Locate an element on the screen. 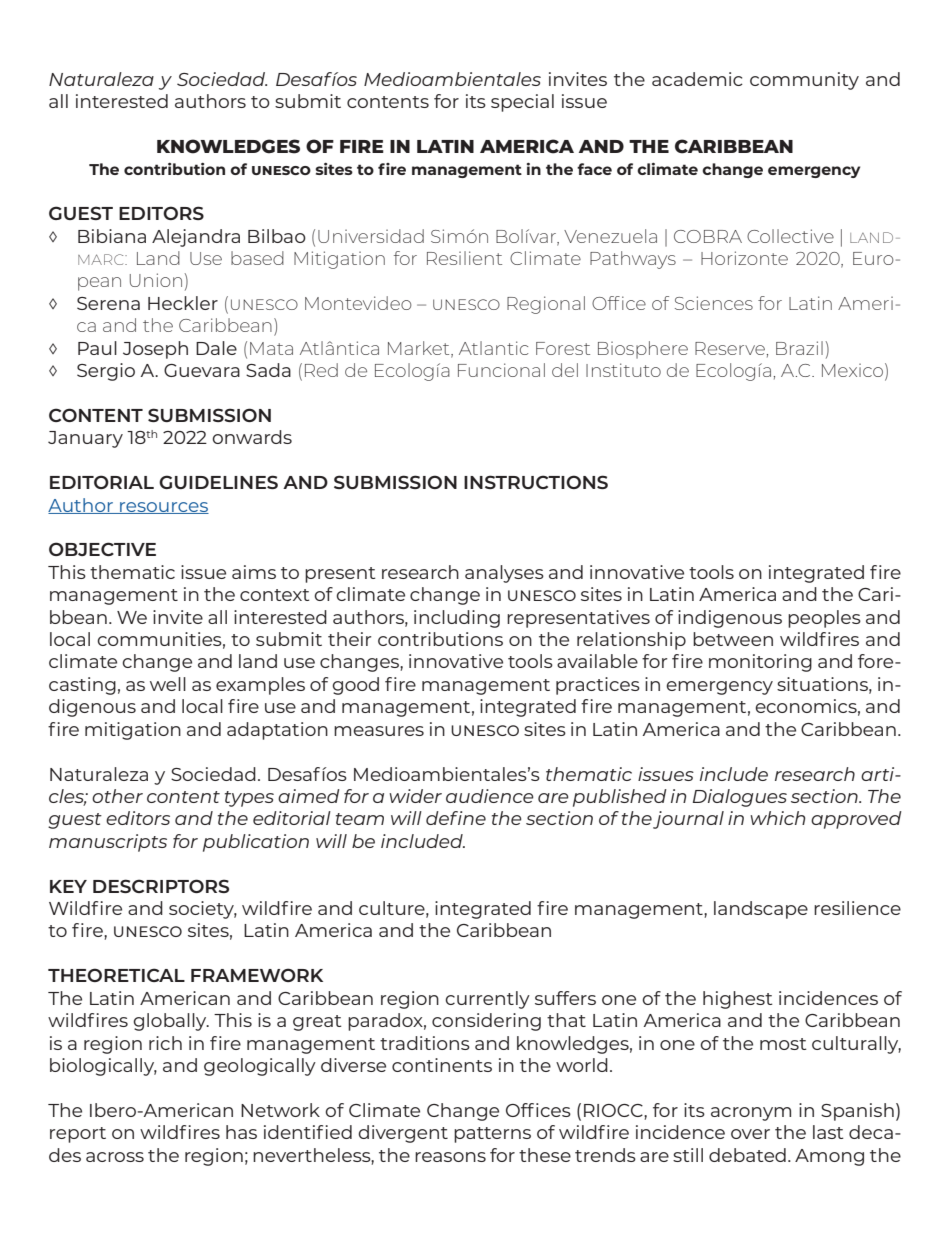 This screenshot has width=952, height=1233. community is located at coordinates (804, 81).
